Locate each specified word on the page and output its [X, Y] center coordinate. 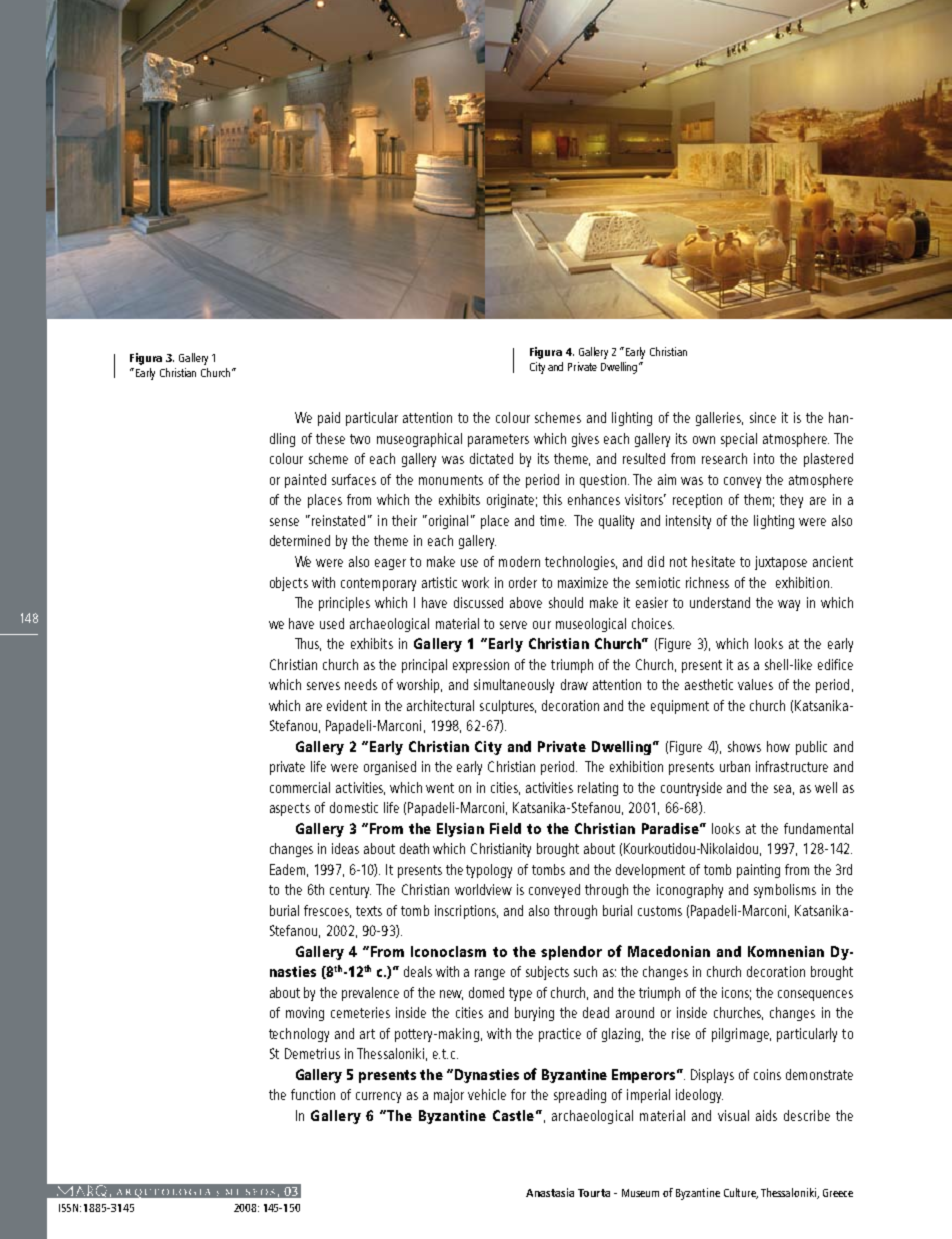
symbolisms [785, 891]
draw [574, 684]
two [360, 439]
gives [585, 440]
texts [369, 911]
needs [361, 684]
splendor [571, 953]
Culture [741, 1193]
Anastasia [550, 1192]
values [755, 684]
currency [378, 1097]
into [764, 458]
